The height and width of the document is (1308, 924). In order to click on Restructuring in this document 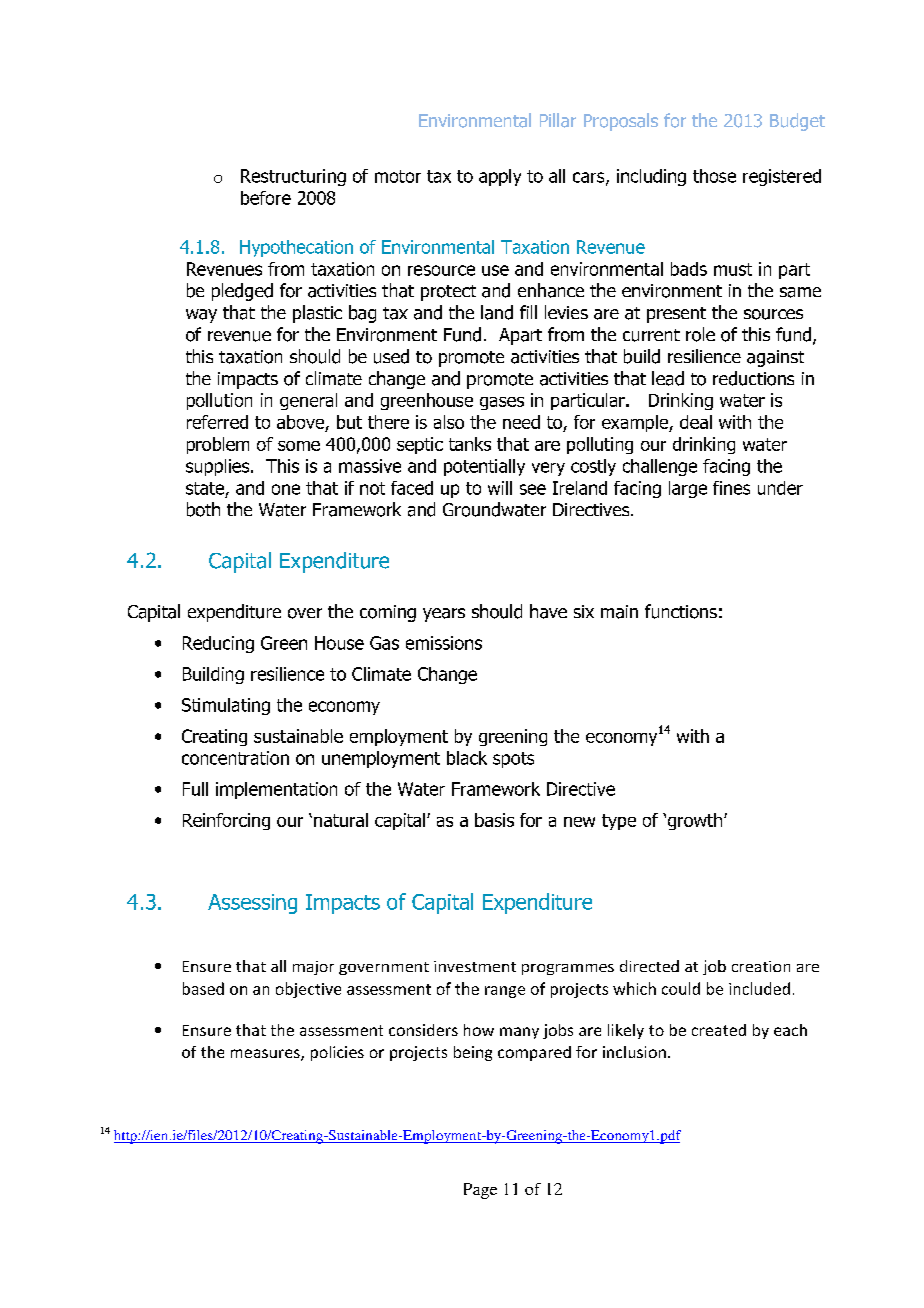, I will do `click(293, 177)`.
